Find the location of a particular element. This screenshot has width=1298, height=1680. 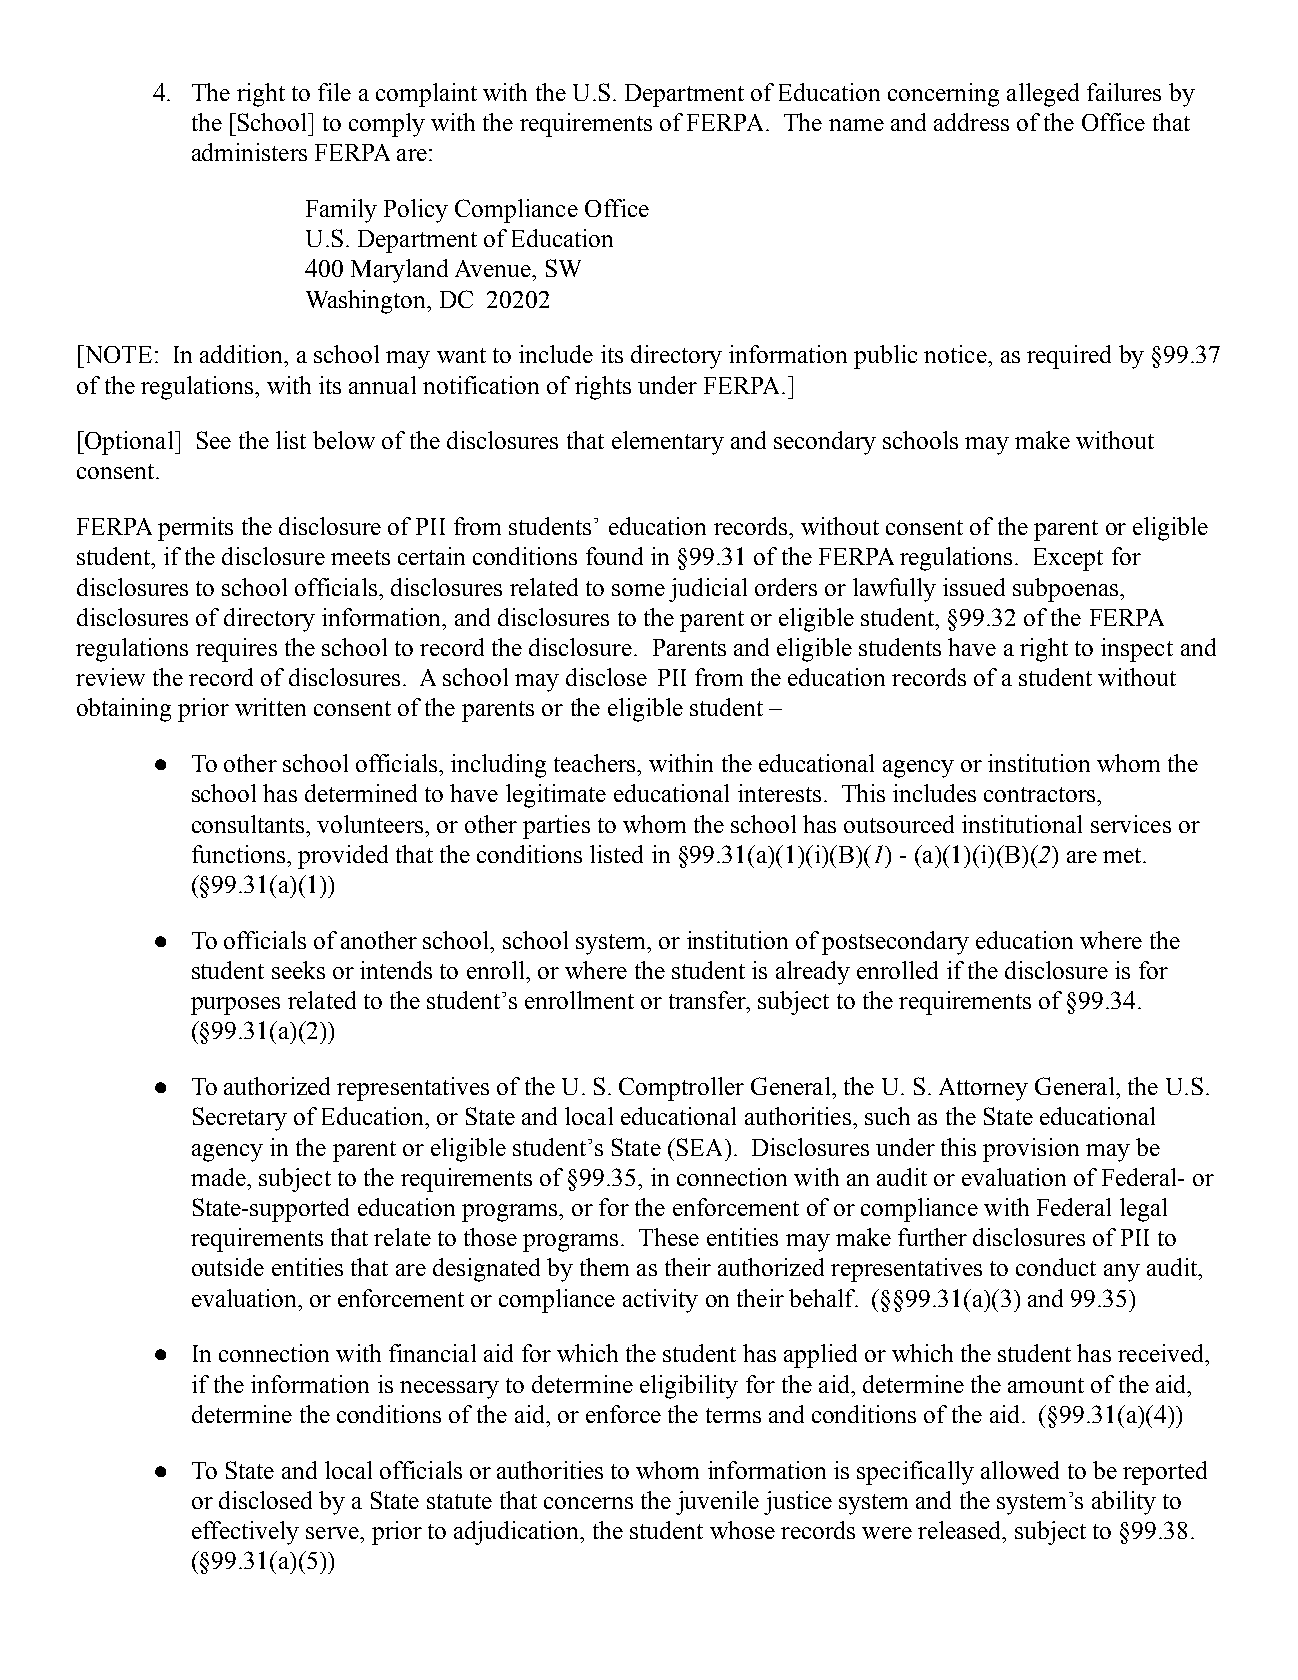

contractors is located at coordinates (1041, 794).
